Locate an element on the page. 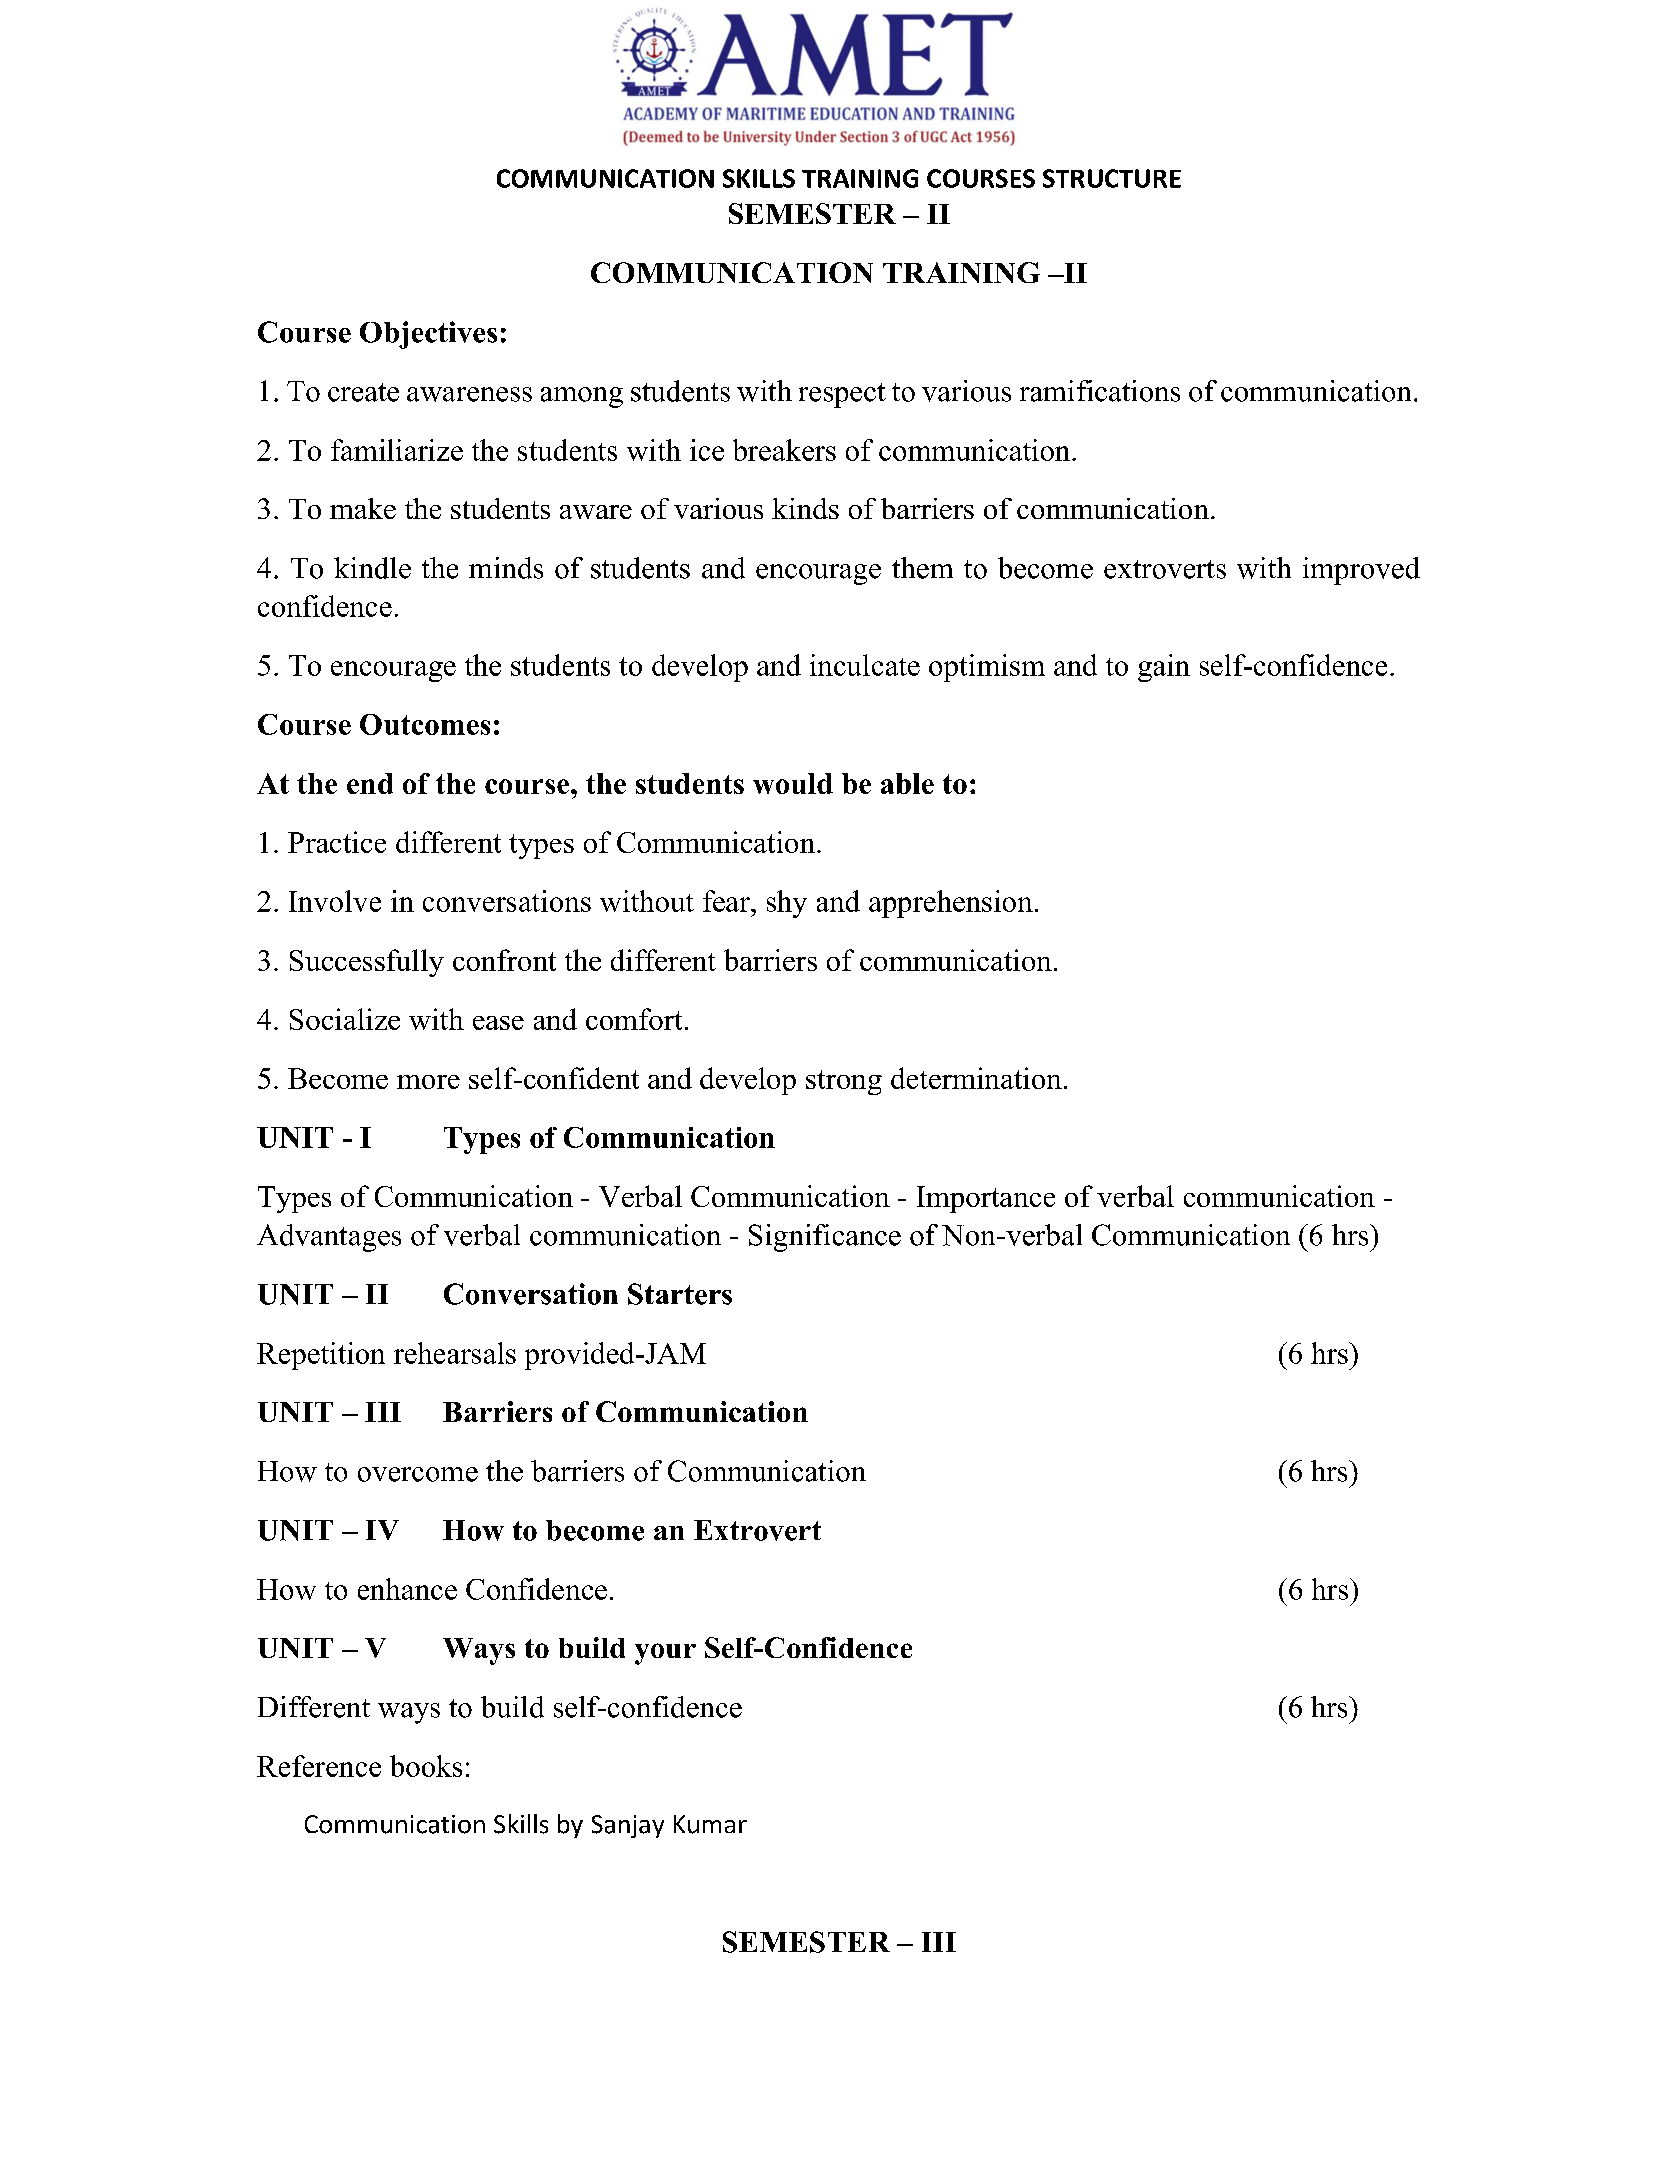  respect is located at coordinates (842, 395).
